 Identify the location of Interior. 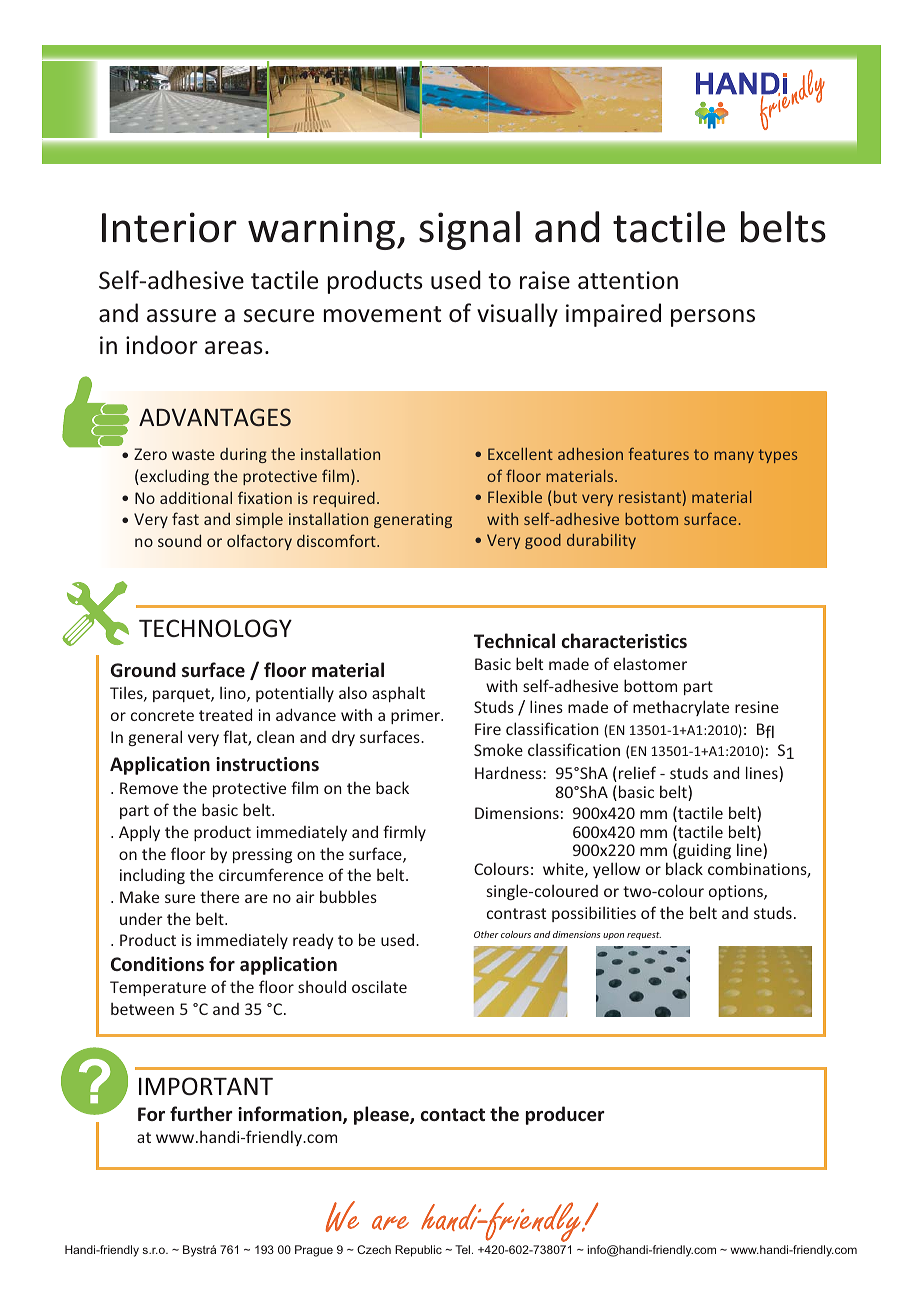
(169, 227).
